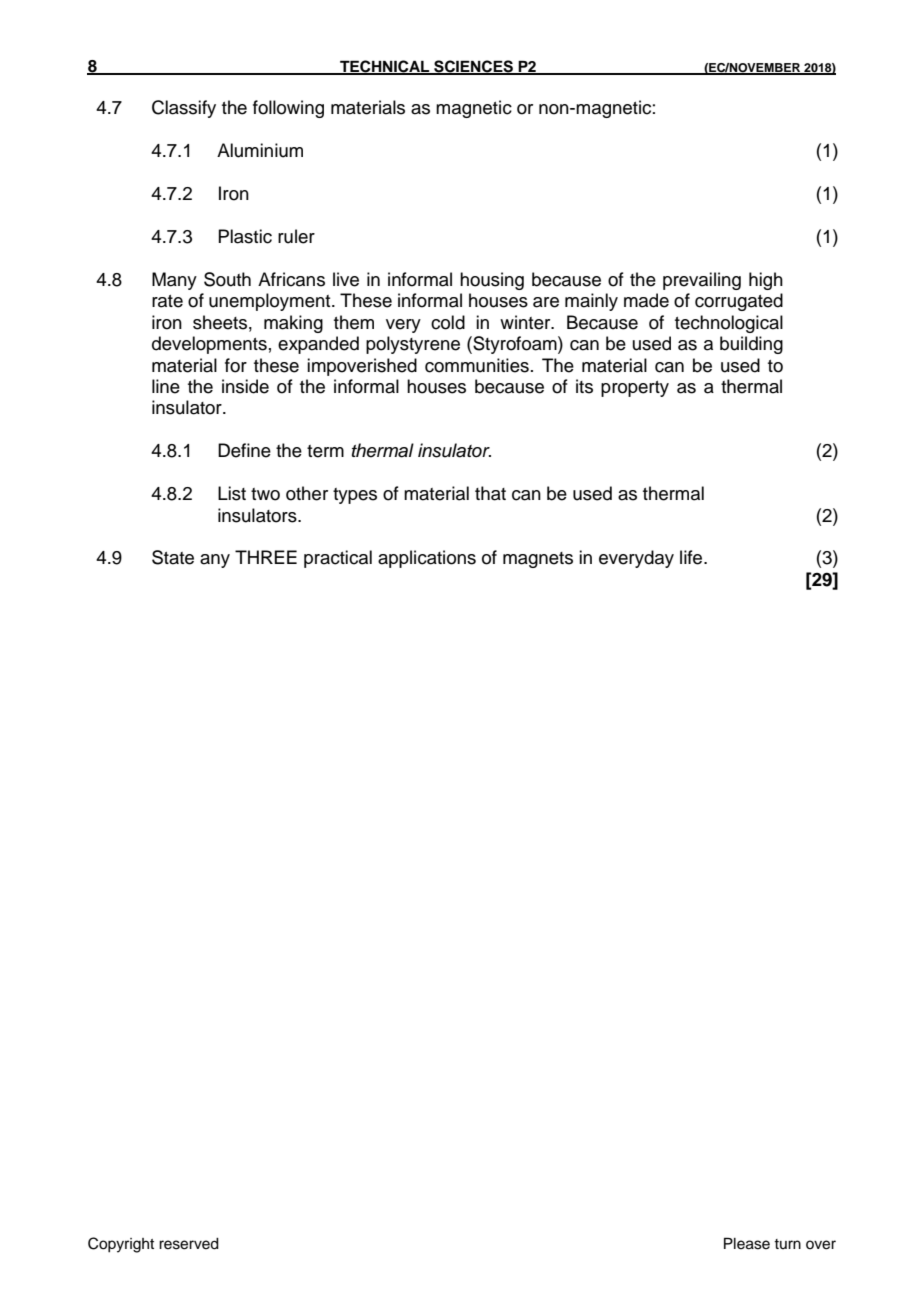 The width and height of the image is (924, 1308). Describe the element at coordinates (473, 67) in the image. I see `SCIENCES` at that location.
